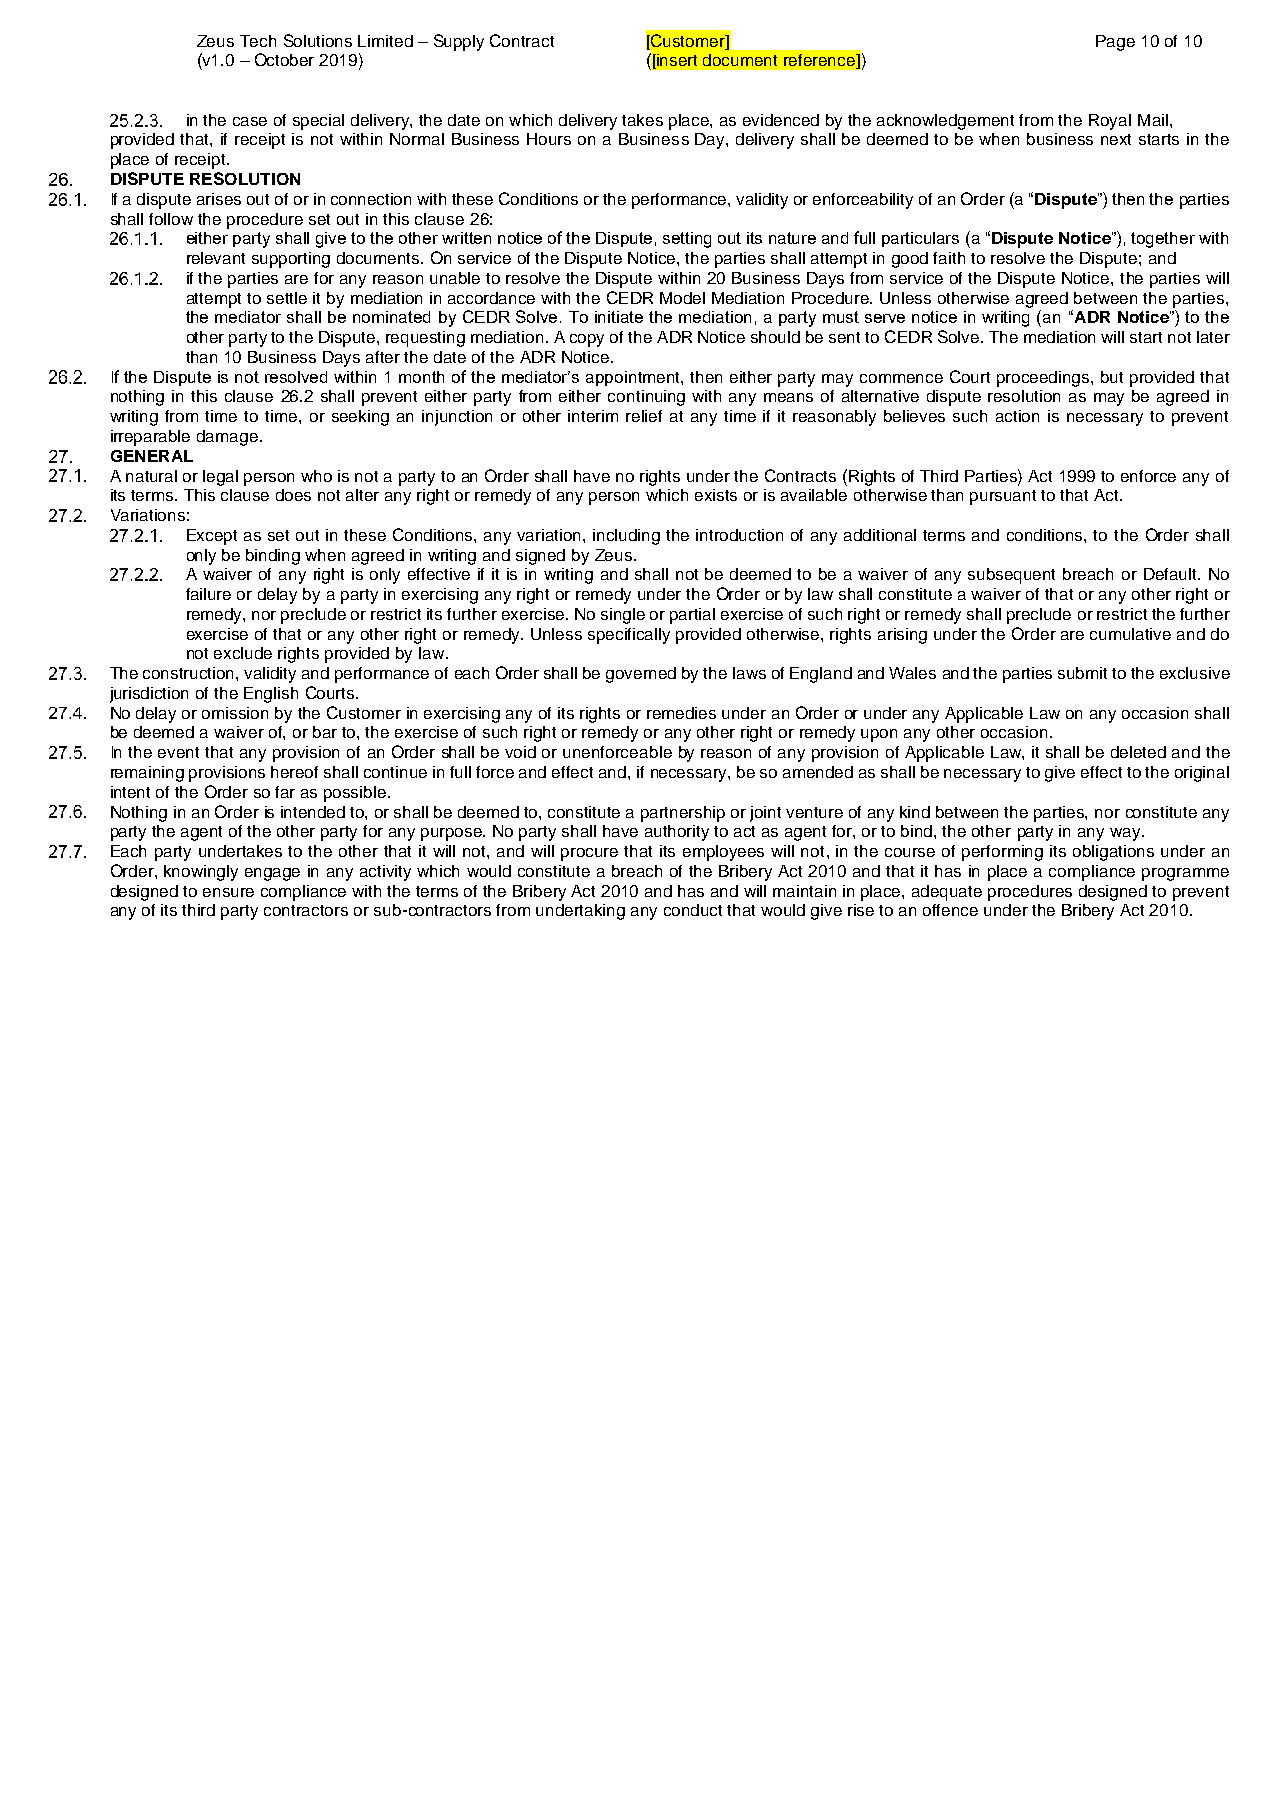 The image size is (1279, 1809). I want to click on Page, so click(1115, 43).
